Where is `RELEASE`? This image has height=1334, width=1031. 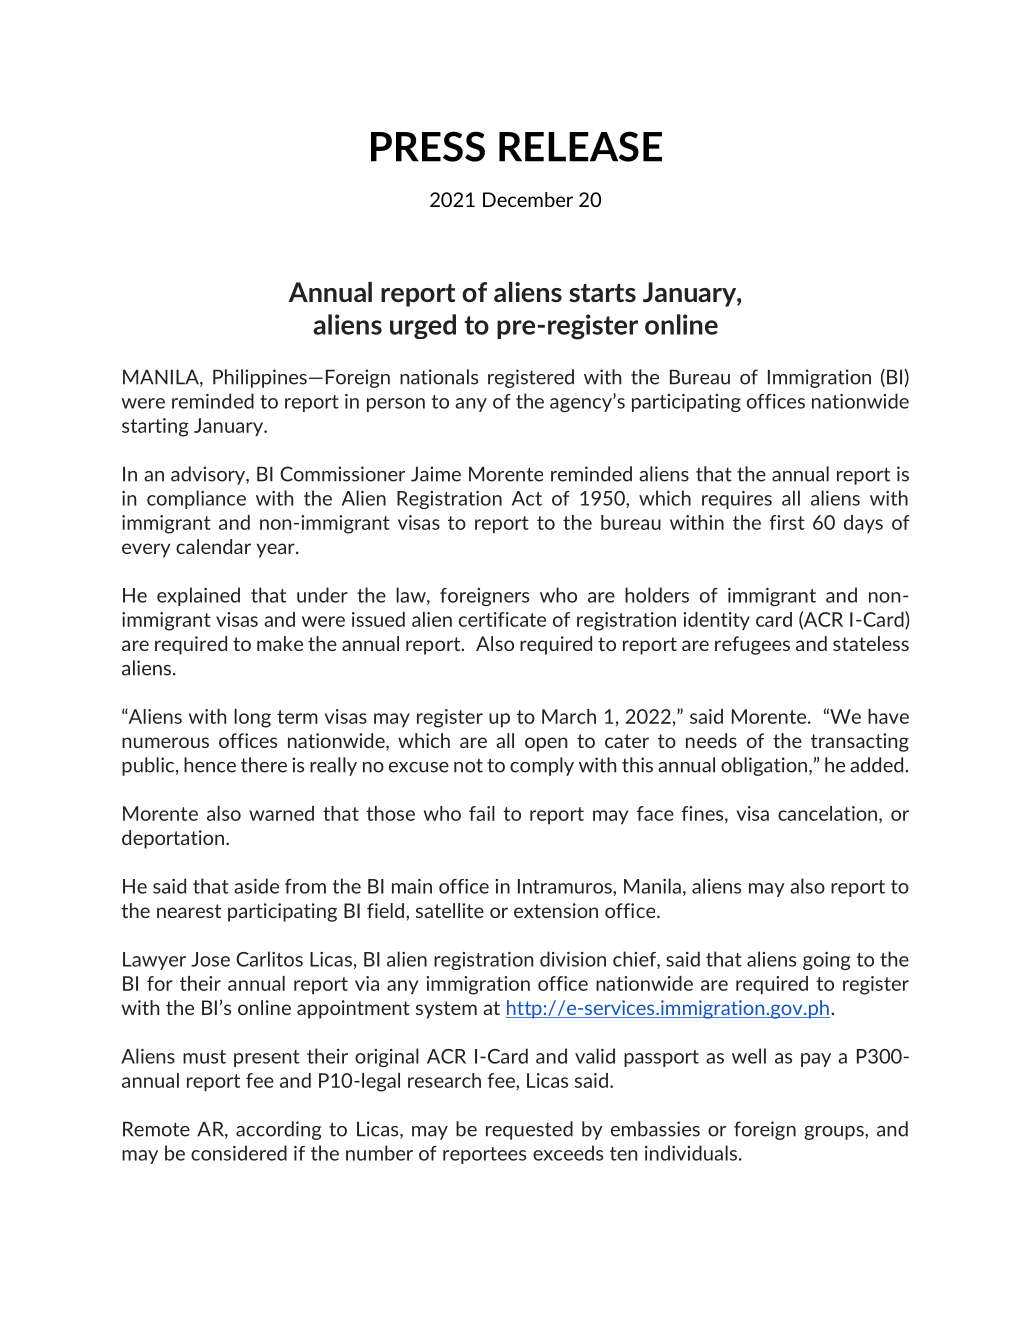 RELEASE is located at coordinates (580, 146).
